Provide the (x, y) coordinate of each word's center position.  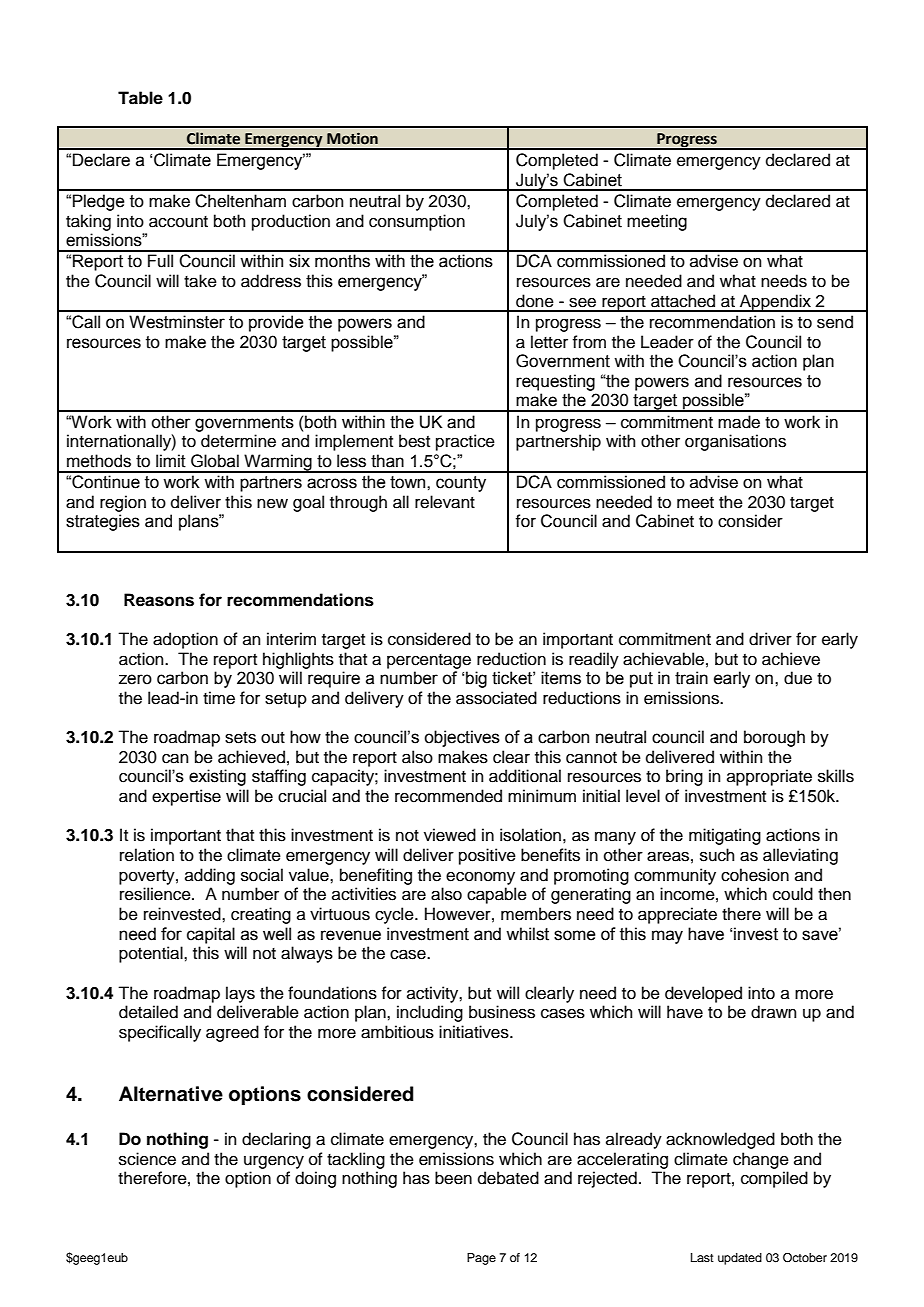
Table (140, 98)
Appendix (775, 303)
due (798, 678)
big (476, 679)
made (739, 422)
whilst (527, 934)
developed (703, 994)
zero (135, 679)
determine (238, 441)
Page (481, 1259)
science (147, 1159)
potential (152, 954)
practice (465, 442)
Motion (352, 138)
